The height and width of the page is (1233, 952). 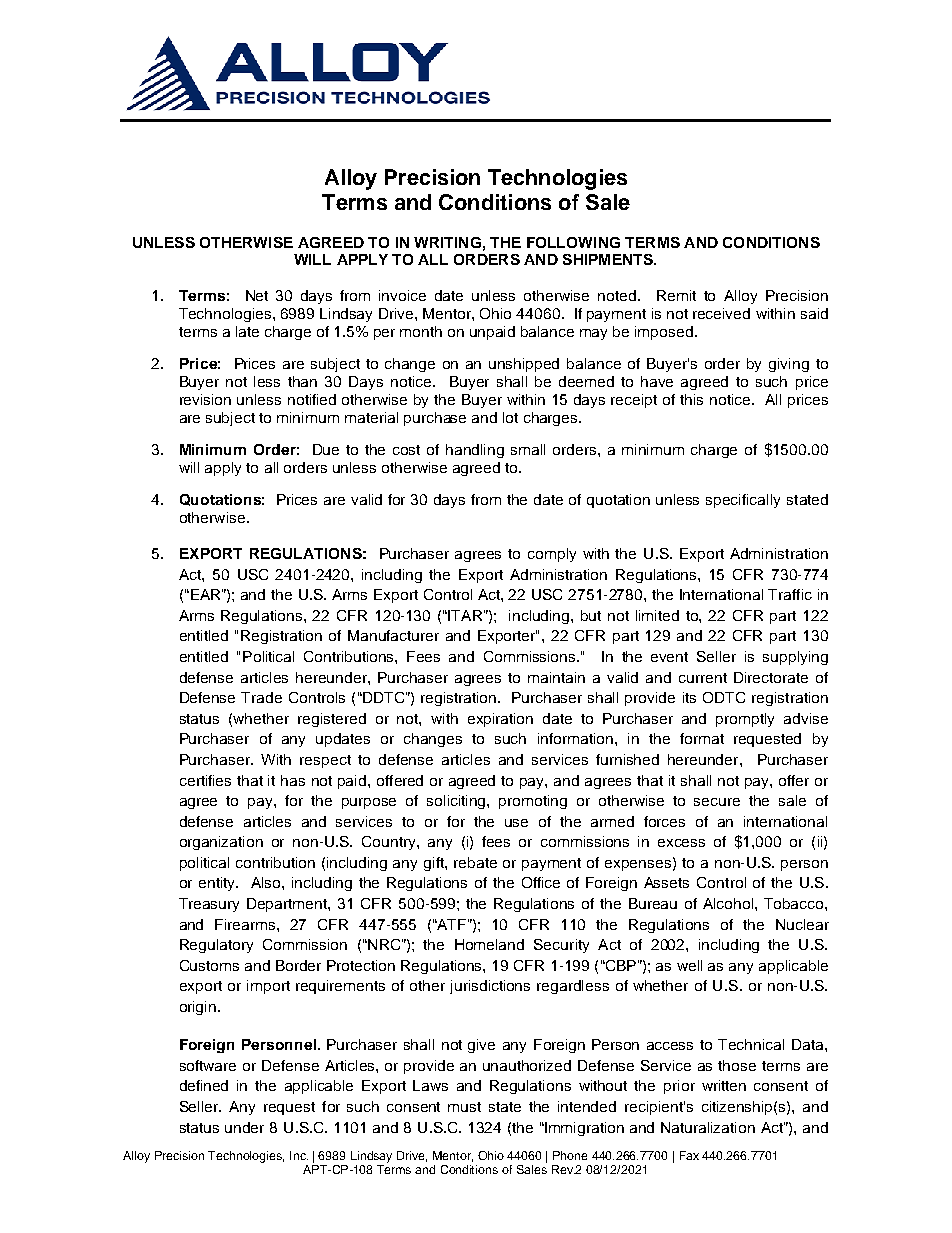 What do you see at coordinates (745, 720) in the page?
I see `promptly` at bounding box center [745, 720].
